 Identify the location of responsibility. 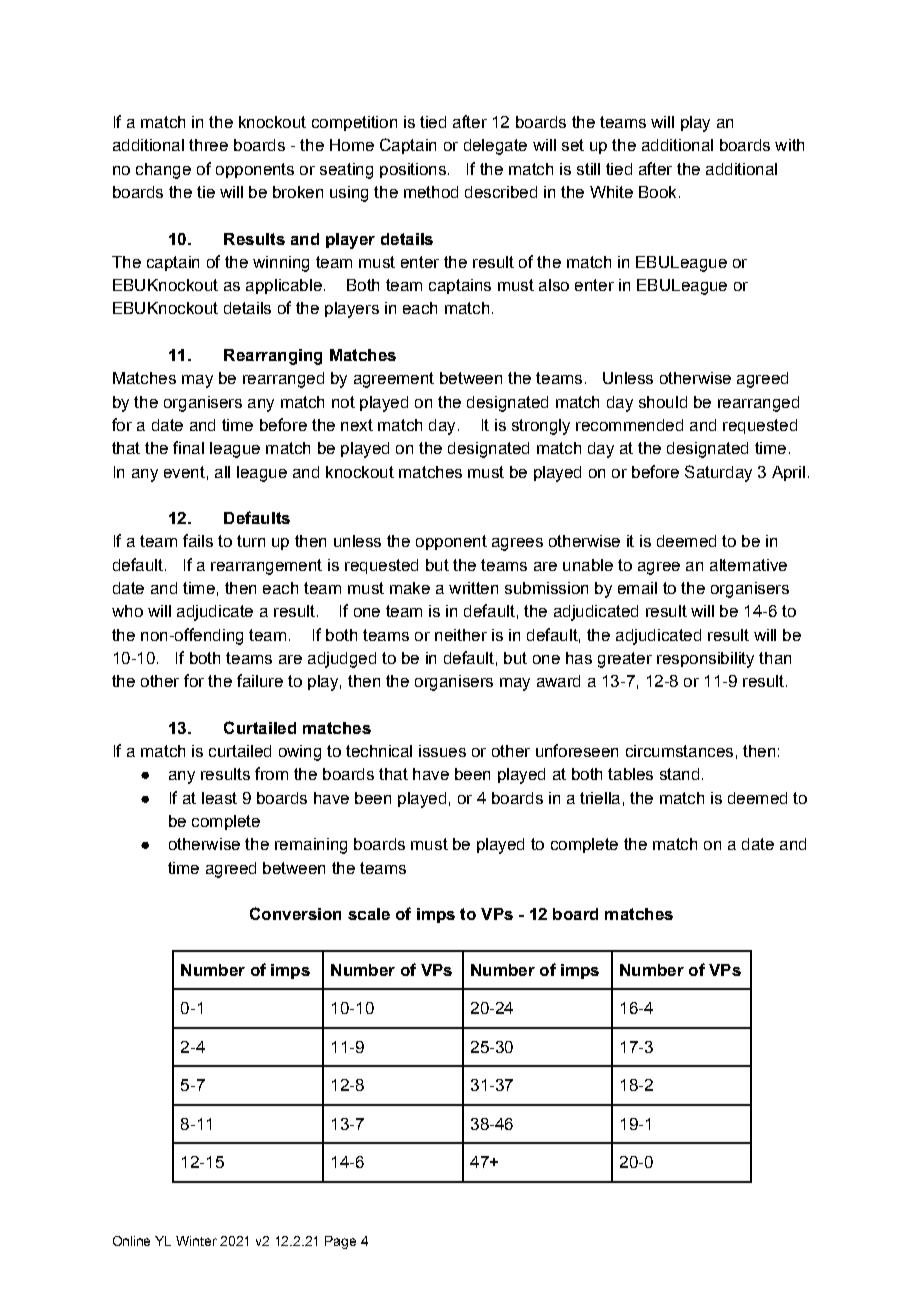
(705, 660).
